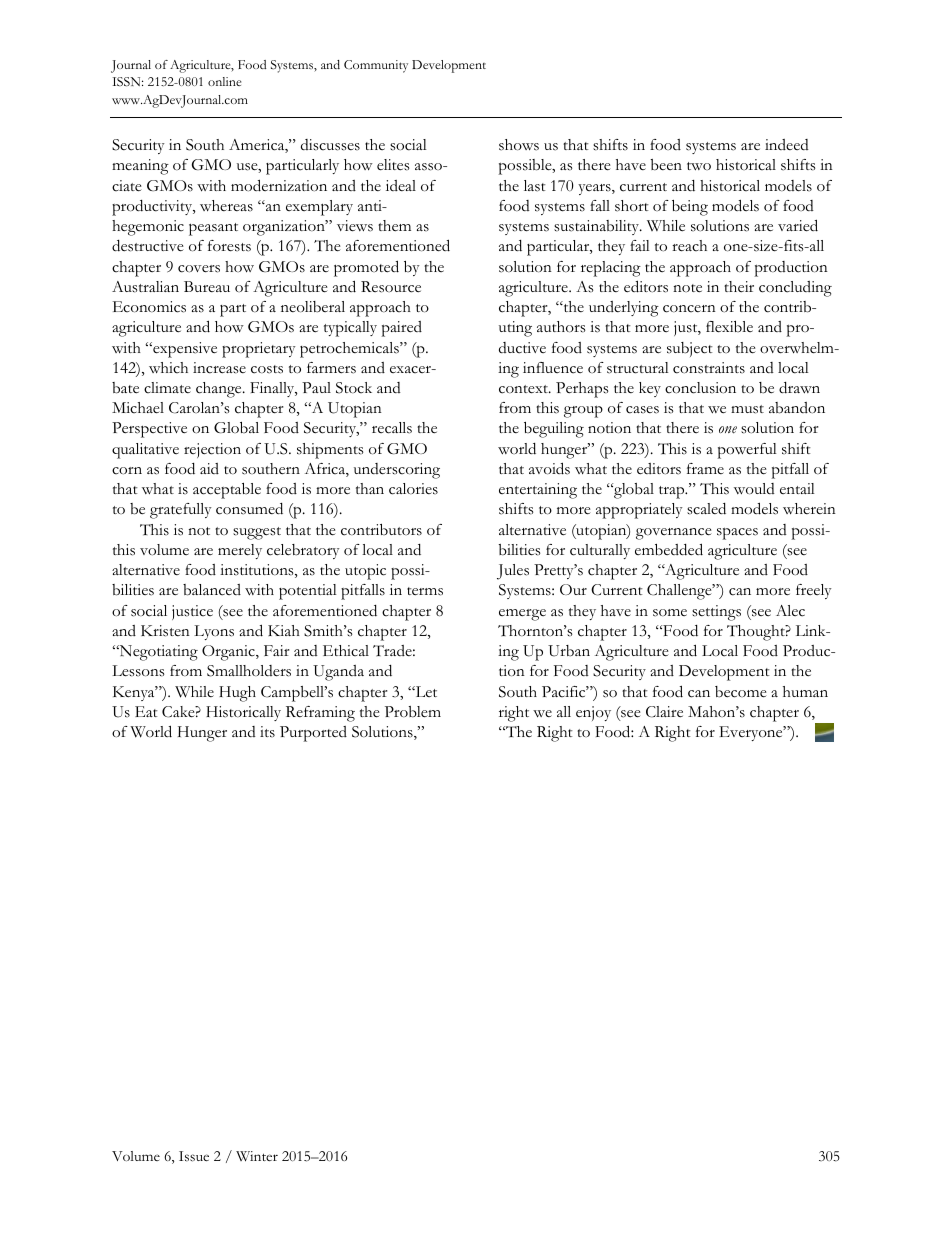  What do you see at coordinates (194, 1156) in the screenshot?
I see `Issue` at bounding box center [194, 1156].
